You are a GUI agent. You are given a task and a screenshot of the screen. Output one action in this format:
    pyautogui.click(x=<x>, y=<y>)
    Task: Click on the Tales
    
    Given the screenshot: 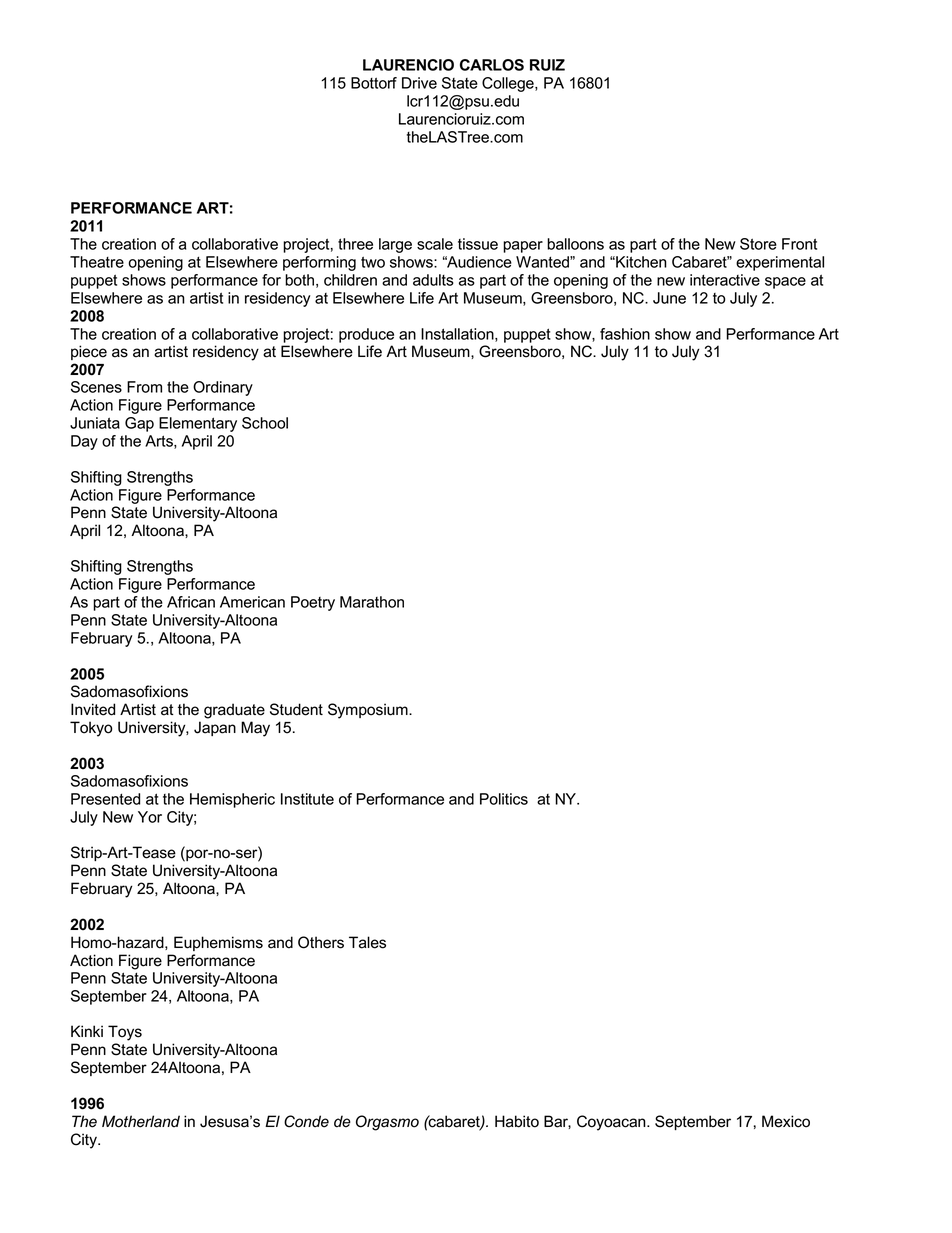 What is the action you would take?
    pyautogui.click(x=367, y=942)
